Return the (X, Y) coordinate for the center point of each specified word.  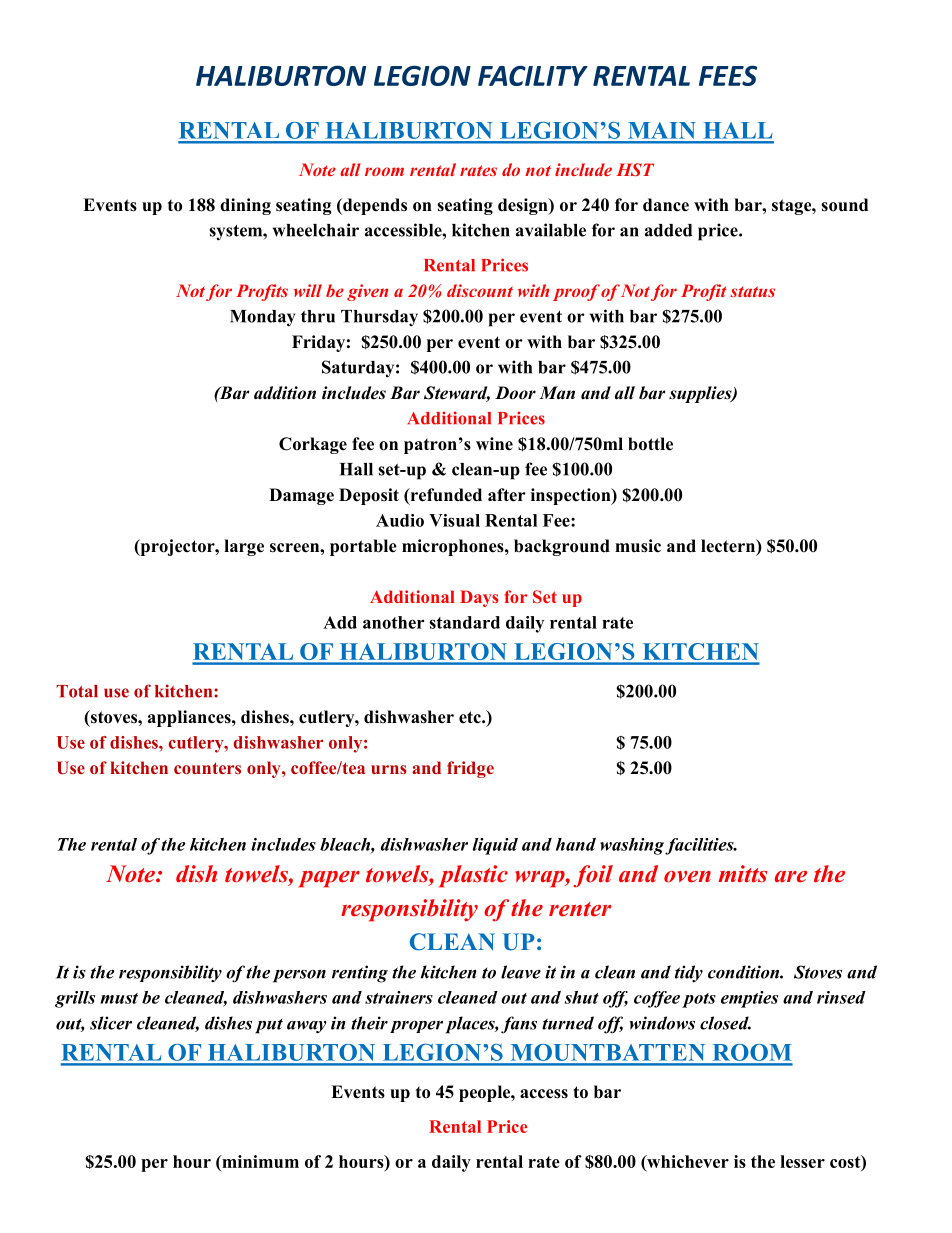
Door (515, 393)
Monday (262, 318)
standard (464, 622)
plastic (473, 876)
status (752, 291)
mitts (742, 874)
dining (245, 206)
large (244, 547)
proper (416, 1027)
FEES (728, 75)
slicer (111, 1023)
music (638, 546)
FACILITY (533, 75)
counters (207, 768)
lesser (802, 1161)
